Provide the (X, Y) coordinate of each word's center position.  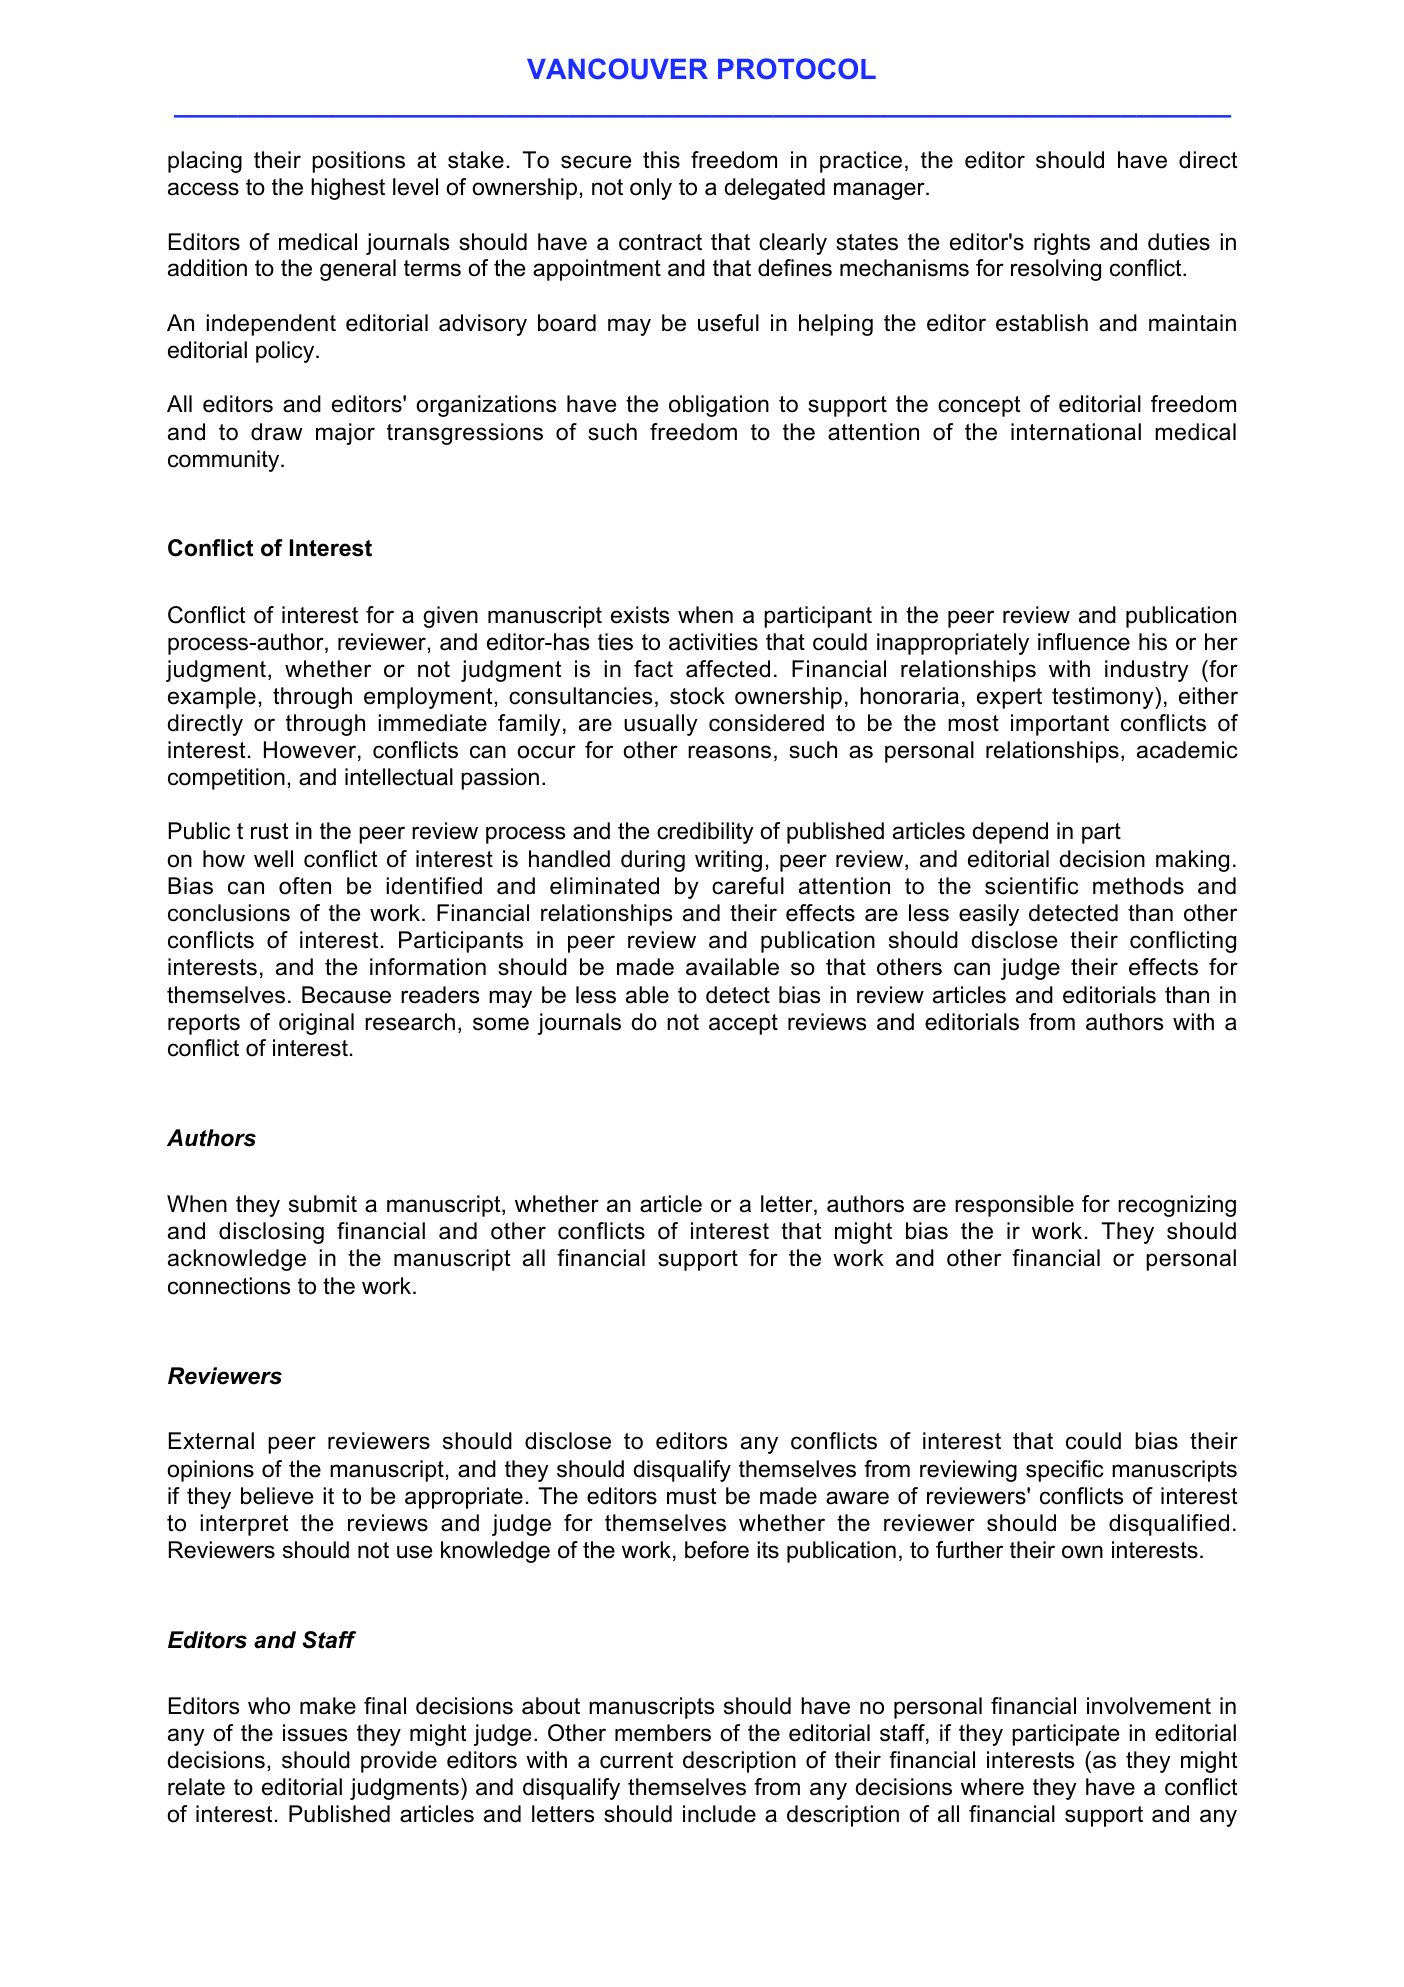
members (663, 1733)
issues (315, 1733)
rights (1062, 244)
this (661, 160)
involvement (1149, 1706)
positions (358, 162)
